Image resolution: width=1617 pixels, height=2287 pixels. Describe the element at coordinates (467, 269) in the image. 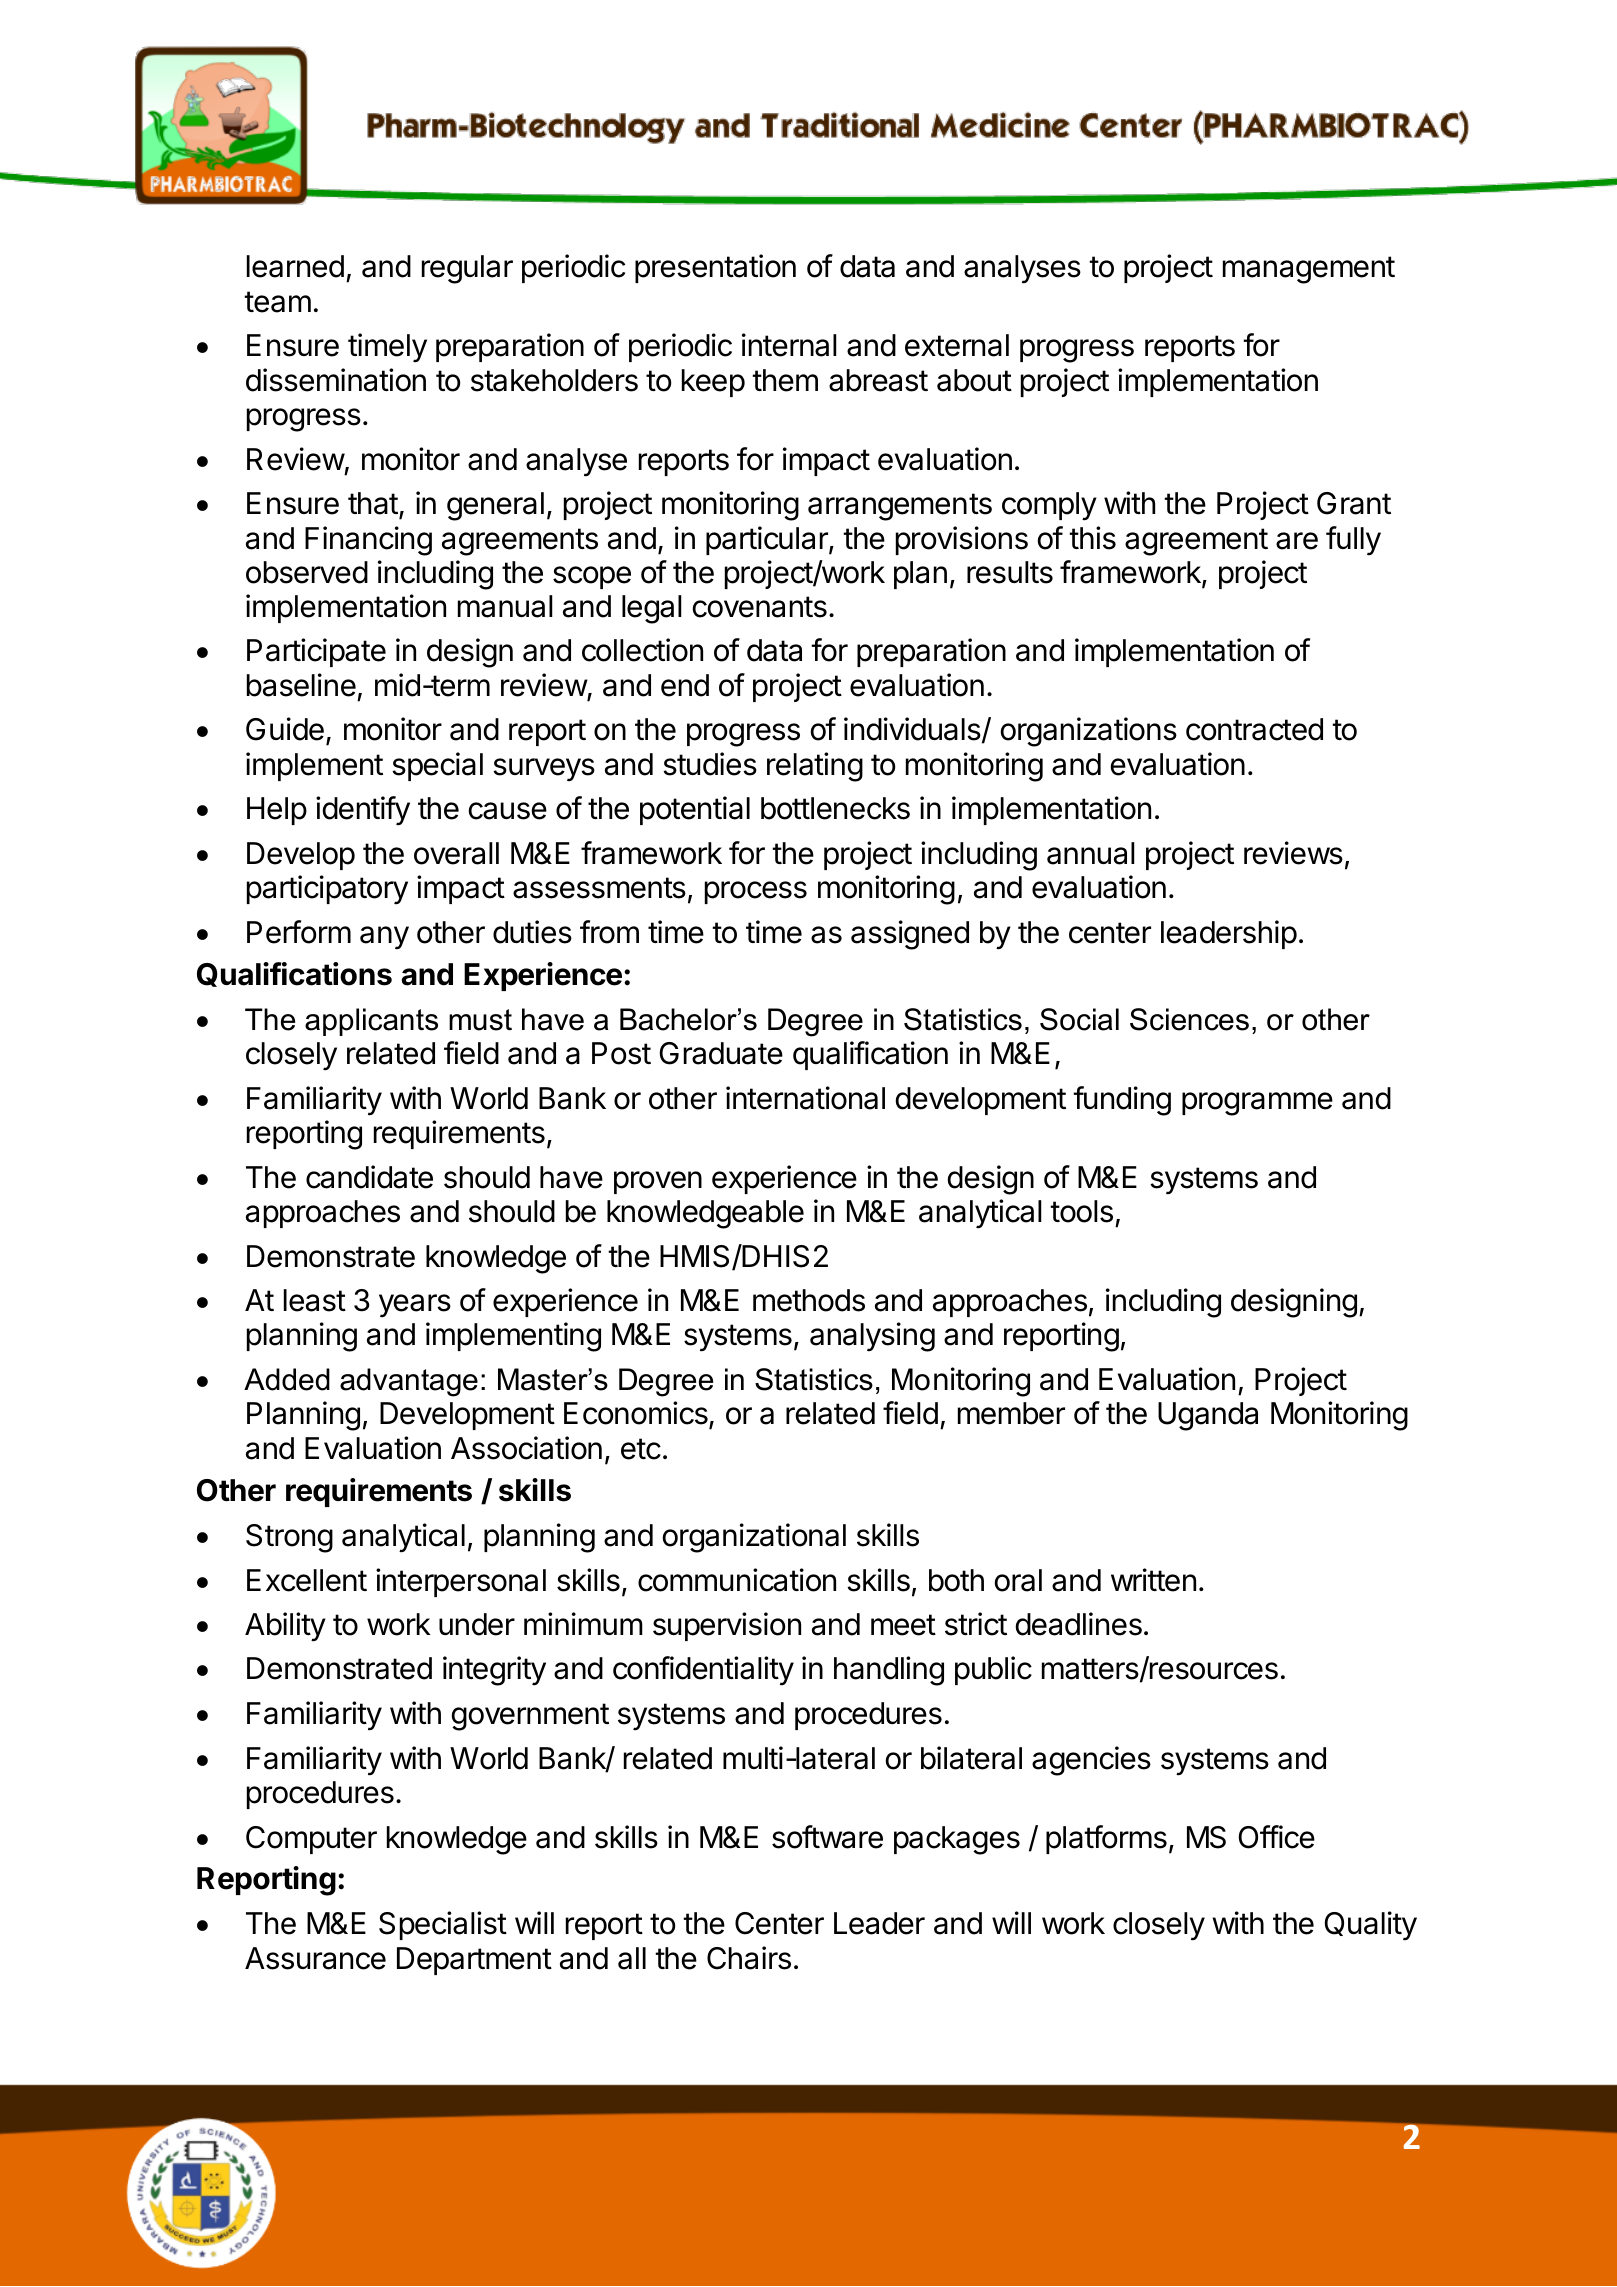

I see `regular` at that location.
